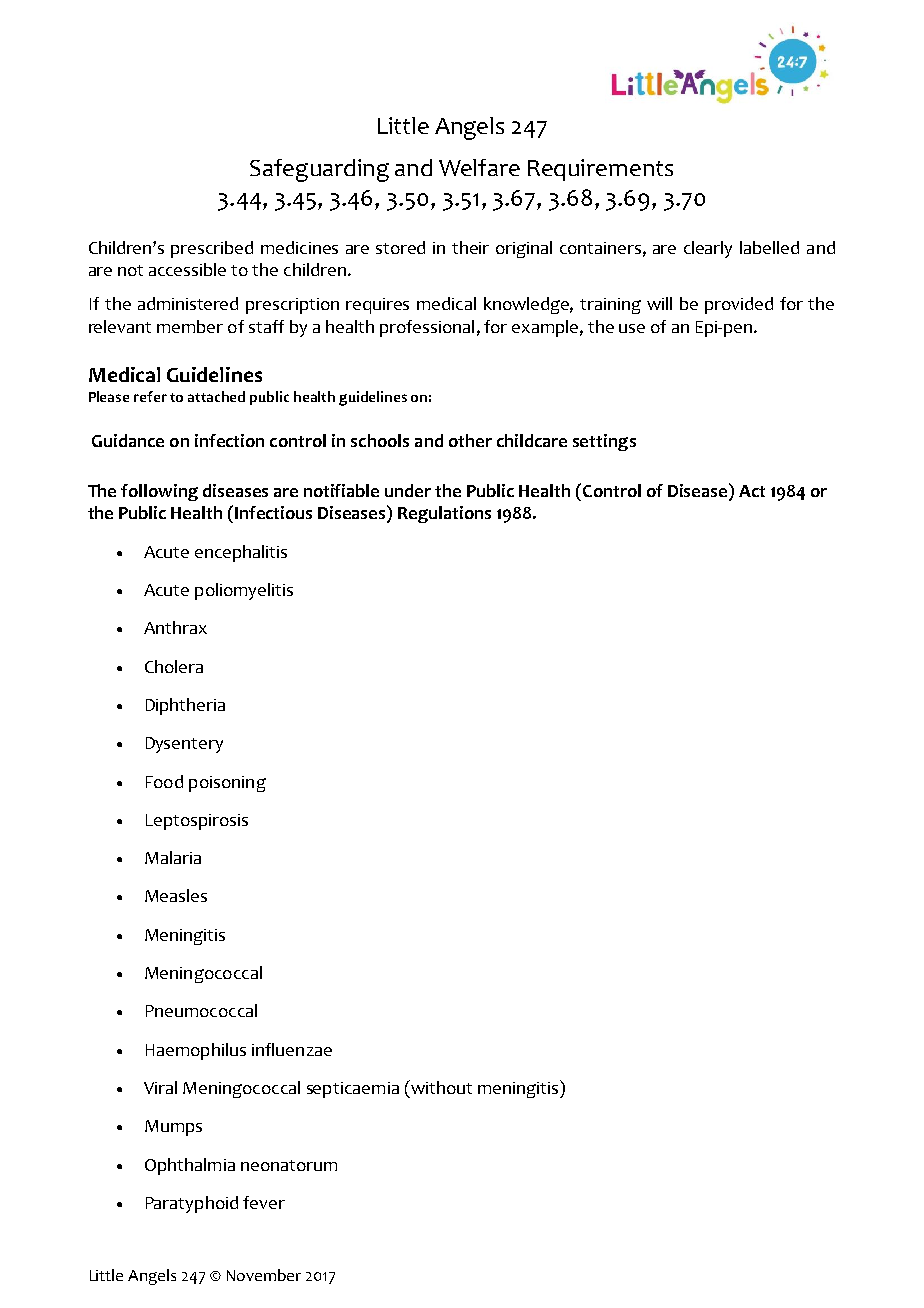  I want to click on Paratyphoid, so click(192, 1204).
